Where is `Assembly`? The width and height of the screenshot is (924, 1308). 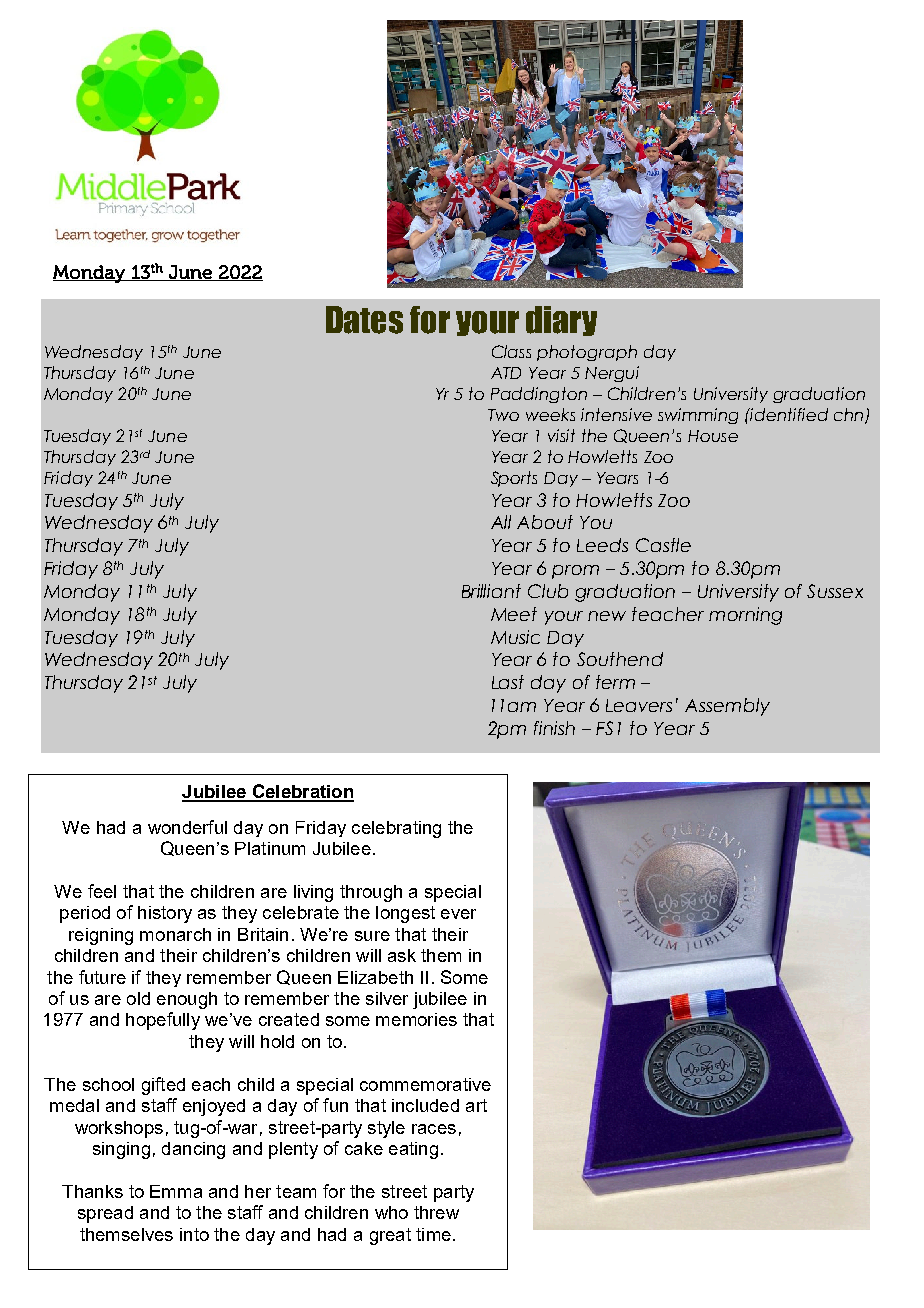 Assembly is located at coordinates (727, 707).
